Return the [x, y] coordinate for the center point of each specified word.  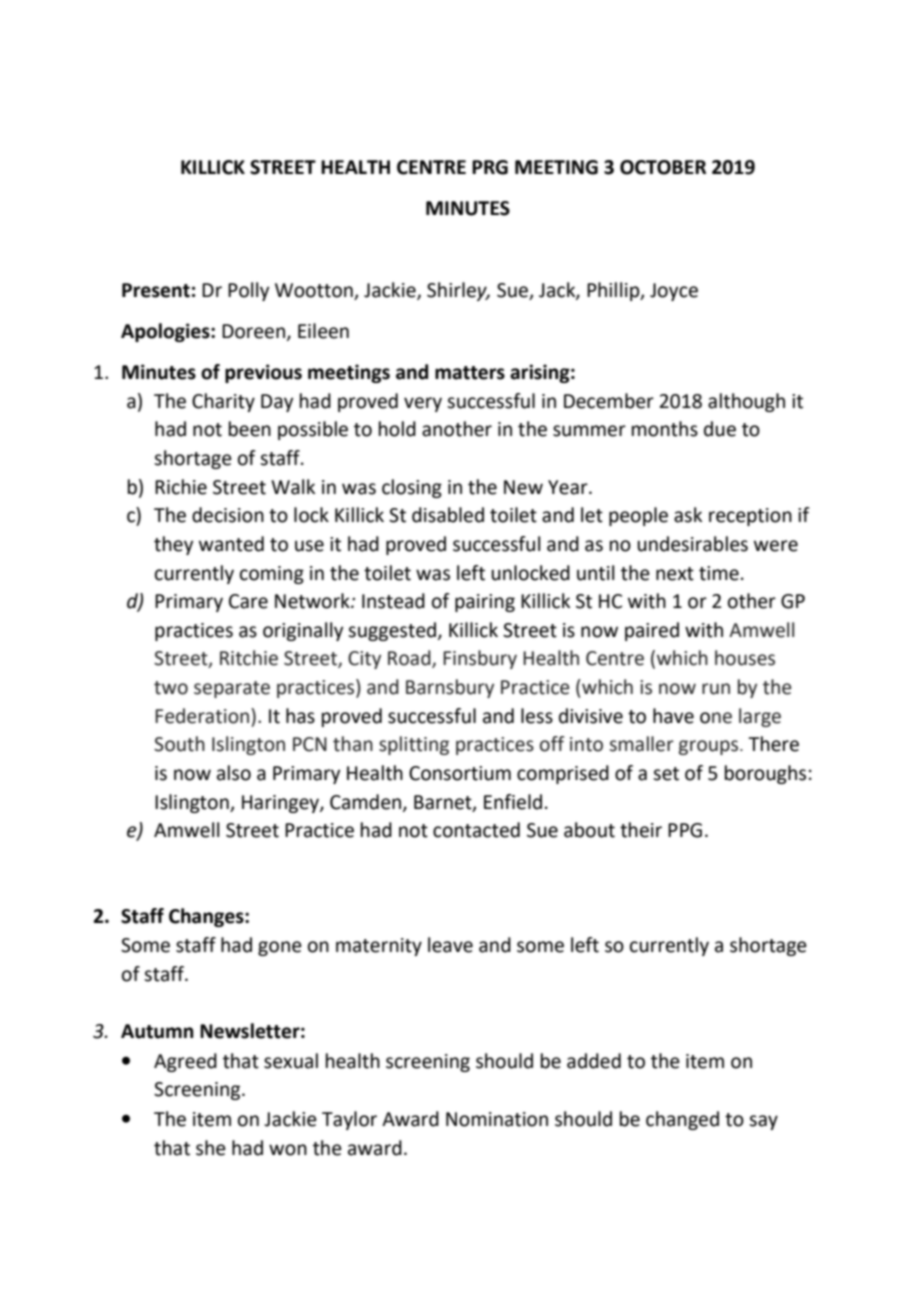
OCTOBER [663, 167]
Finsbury [480, 659]
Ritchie [249, 658]
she [211, 1148]
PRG [490, 167]
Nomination [497, 1119]
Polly [248, 291]
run [716, 689]
